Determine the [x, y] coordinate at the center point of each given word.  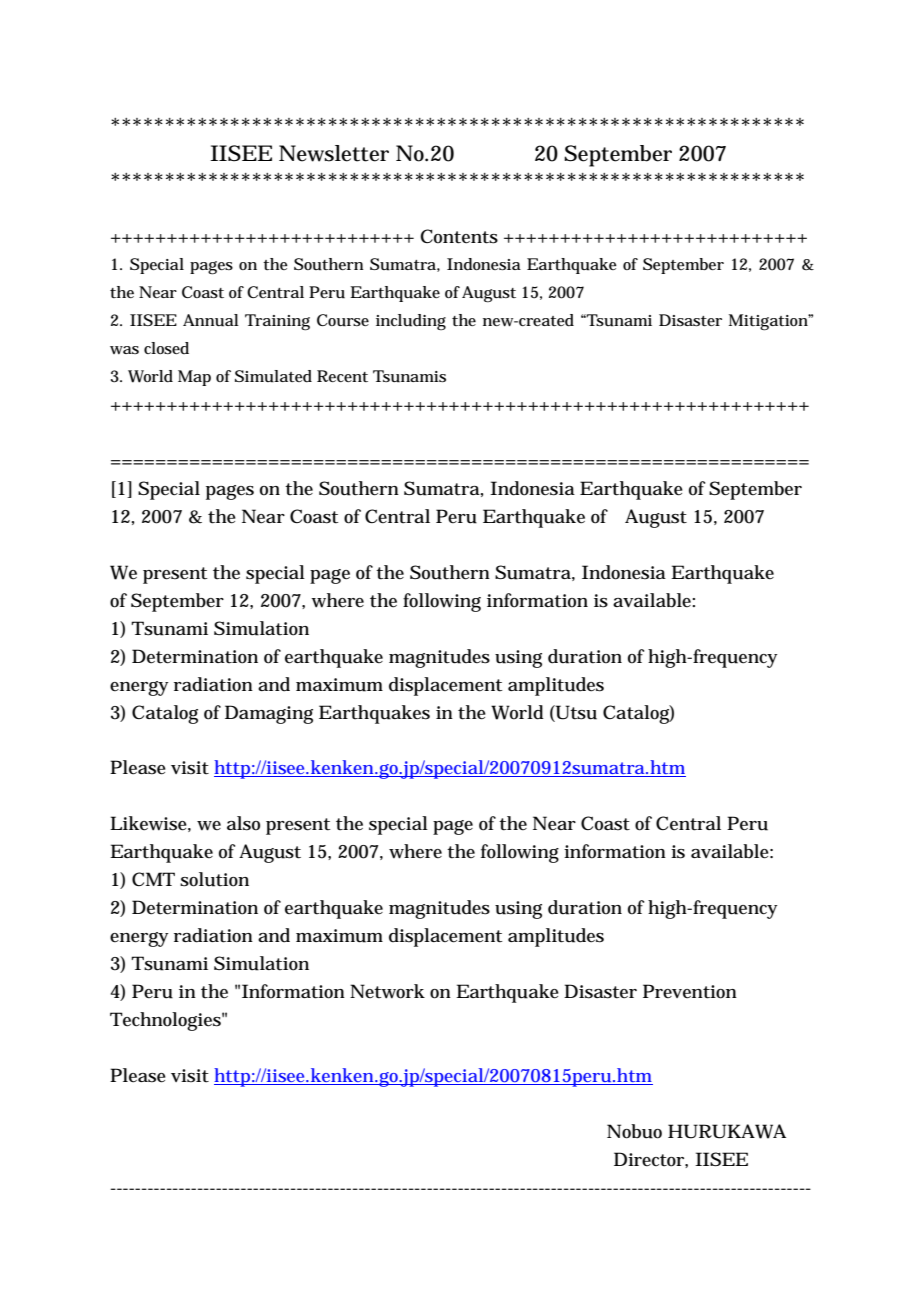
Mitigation [770, 322]
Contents [459, 236]
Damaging [269, 714]
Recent [342, 376]
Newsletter [334, 153]
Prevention [690, 991]
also [243, 823]
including [411, 322]
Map [194, 378]
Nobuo [634, 1131]
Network [387, 991]
